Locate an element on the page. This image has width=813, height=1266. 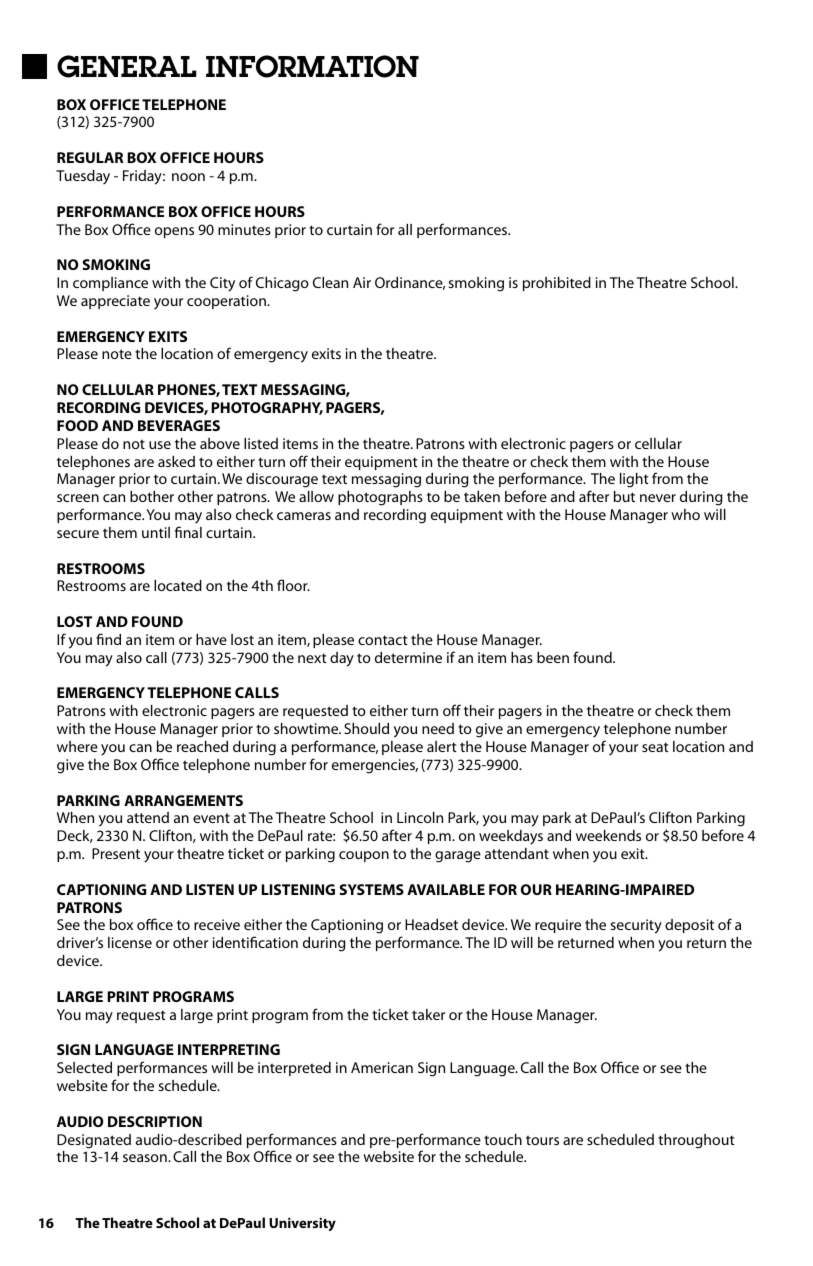
contact is located at coordinates (382, 640).
